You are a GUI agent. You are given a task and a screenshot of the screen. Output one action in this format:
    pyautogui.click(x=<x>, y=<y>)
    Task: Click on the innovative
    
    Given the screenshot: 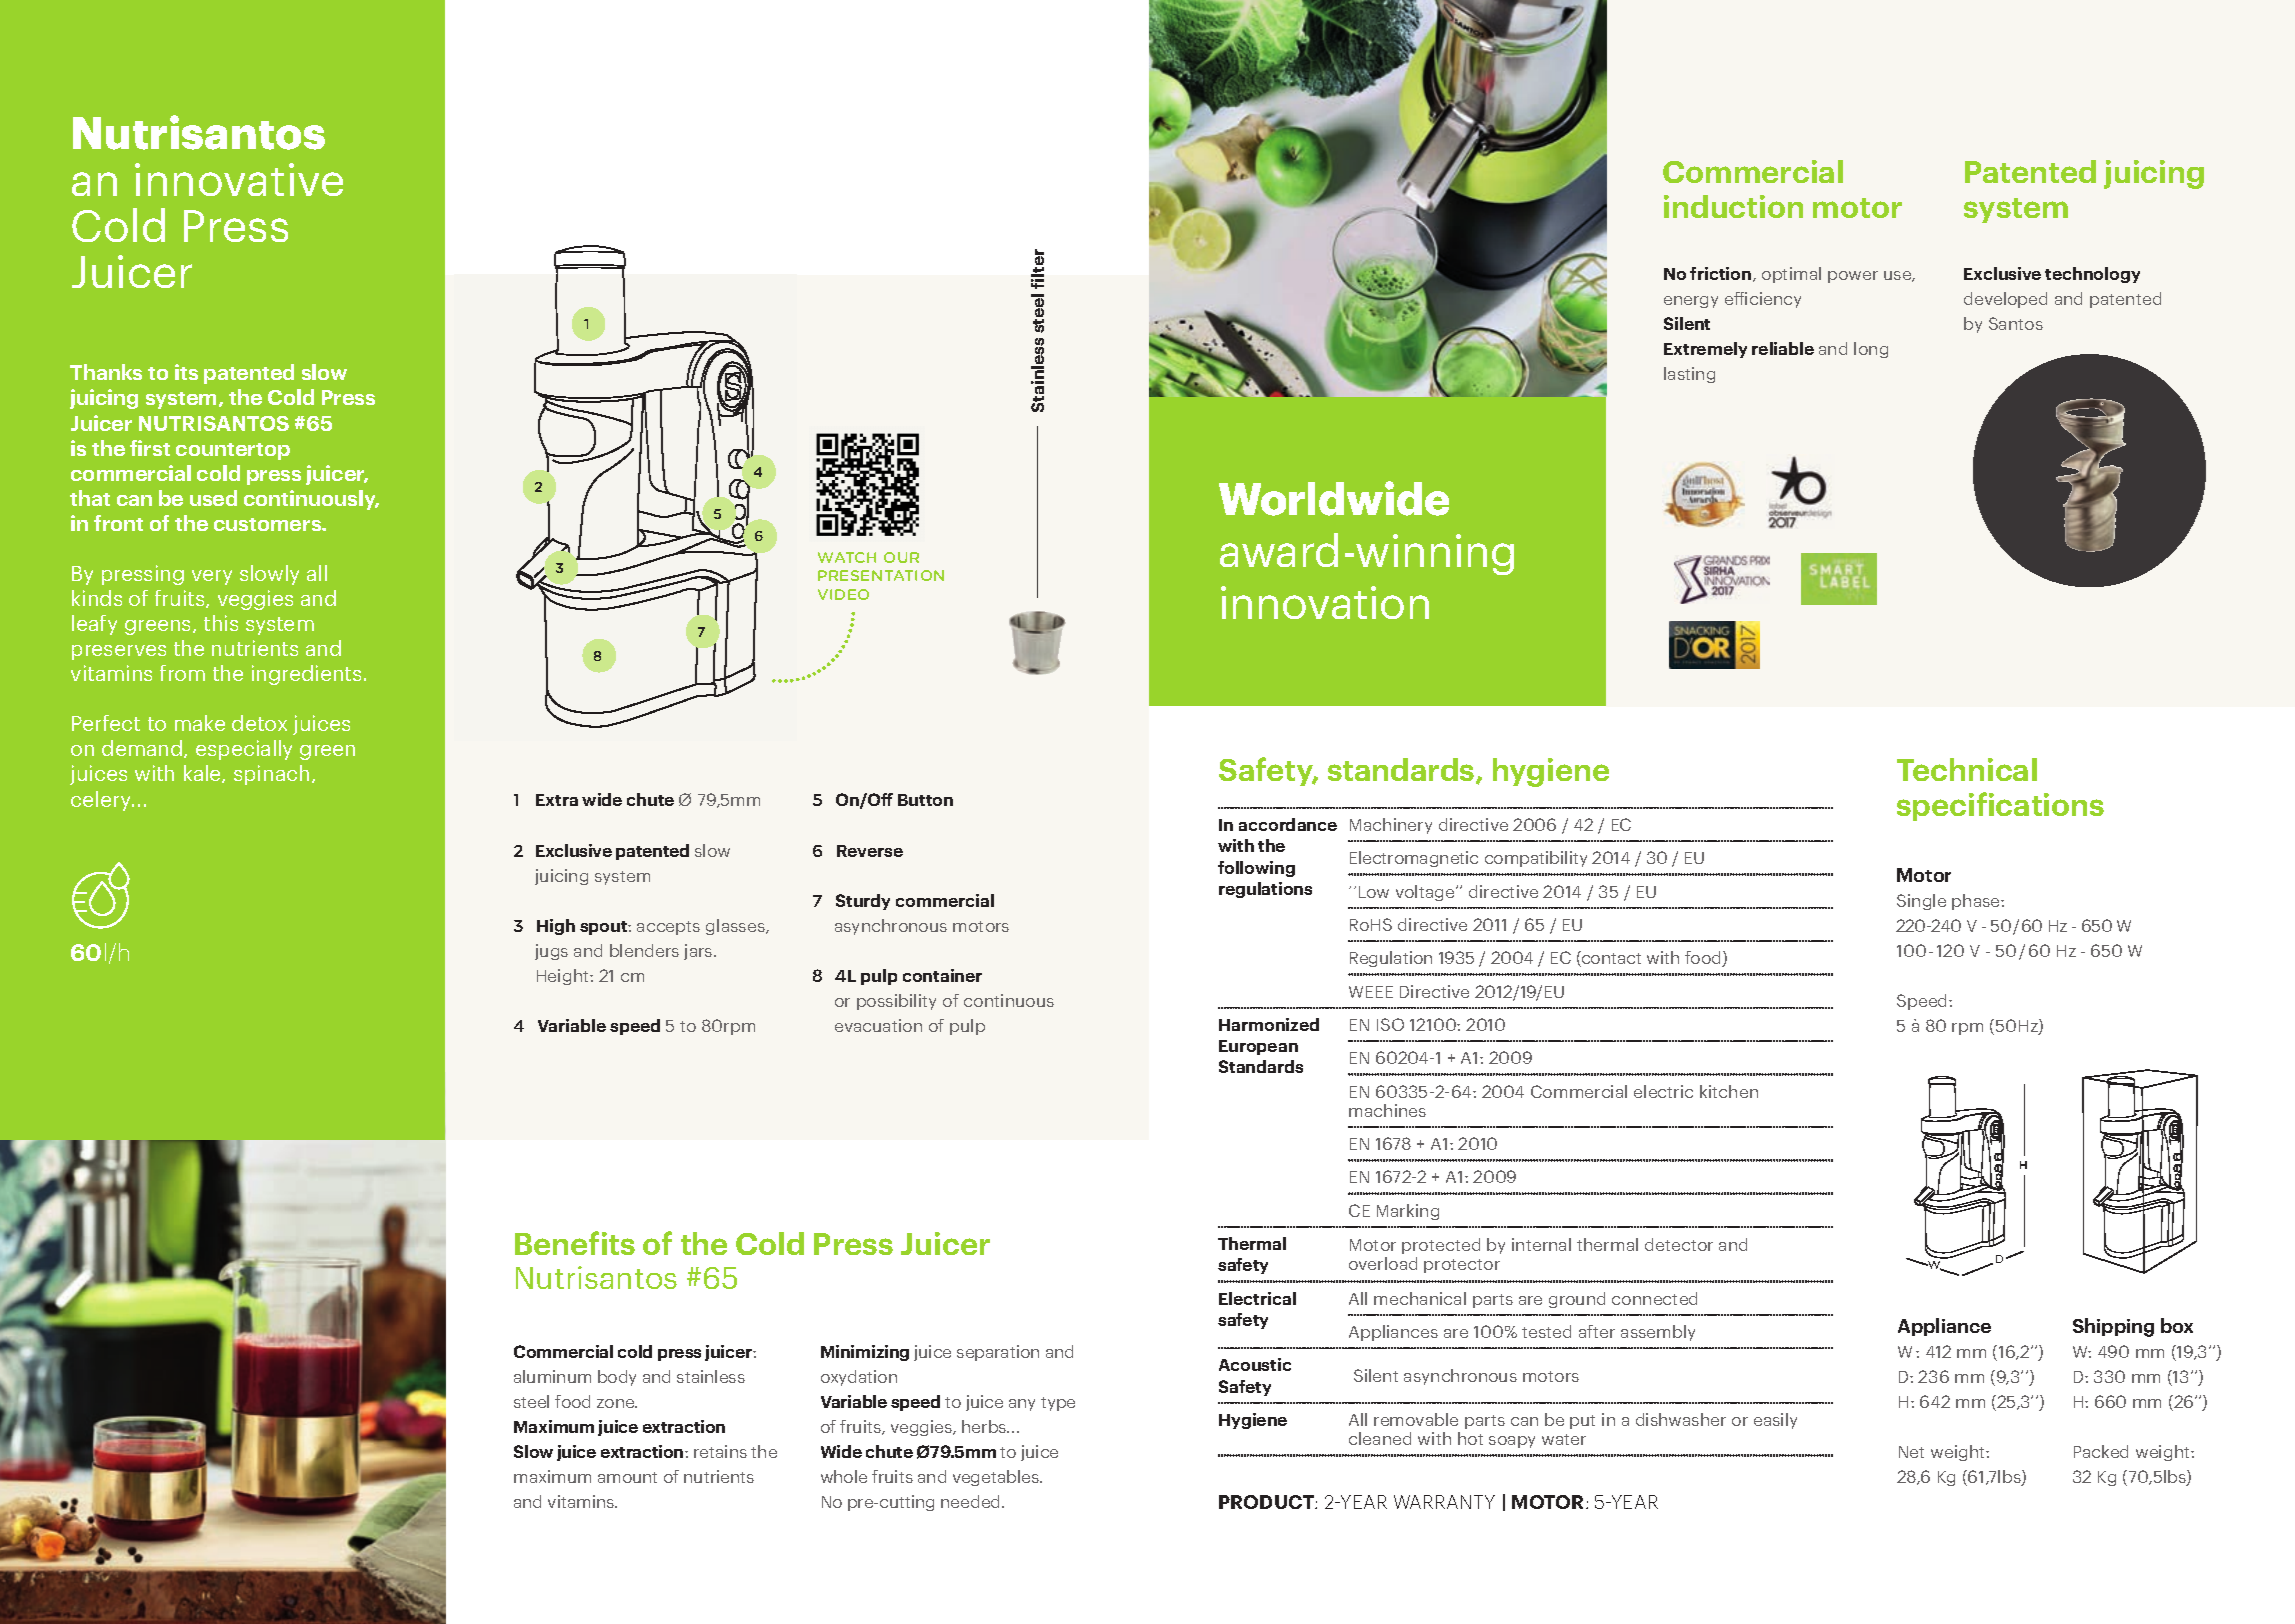 What is the action you would take?
    pyautogui.click(x=239, y=179)
